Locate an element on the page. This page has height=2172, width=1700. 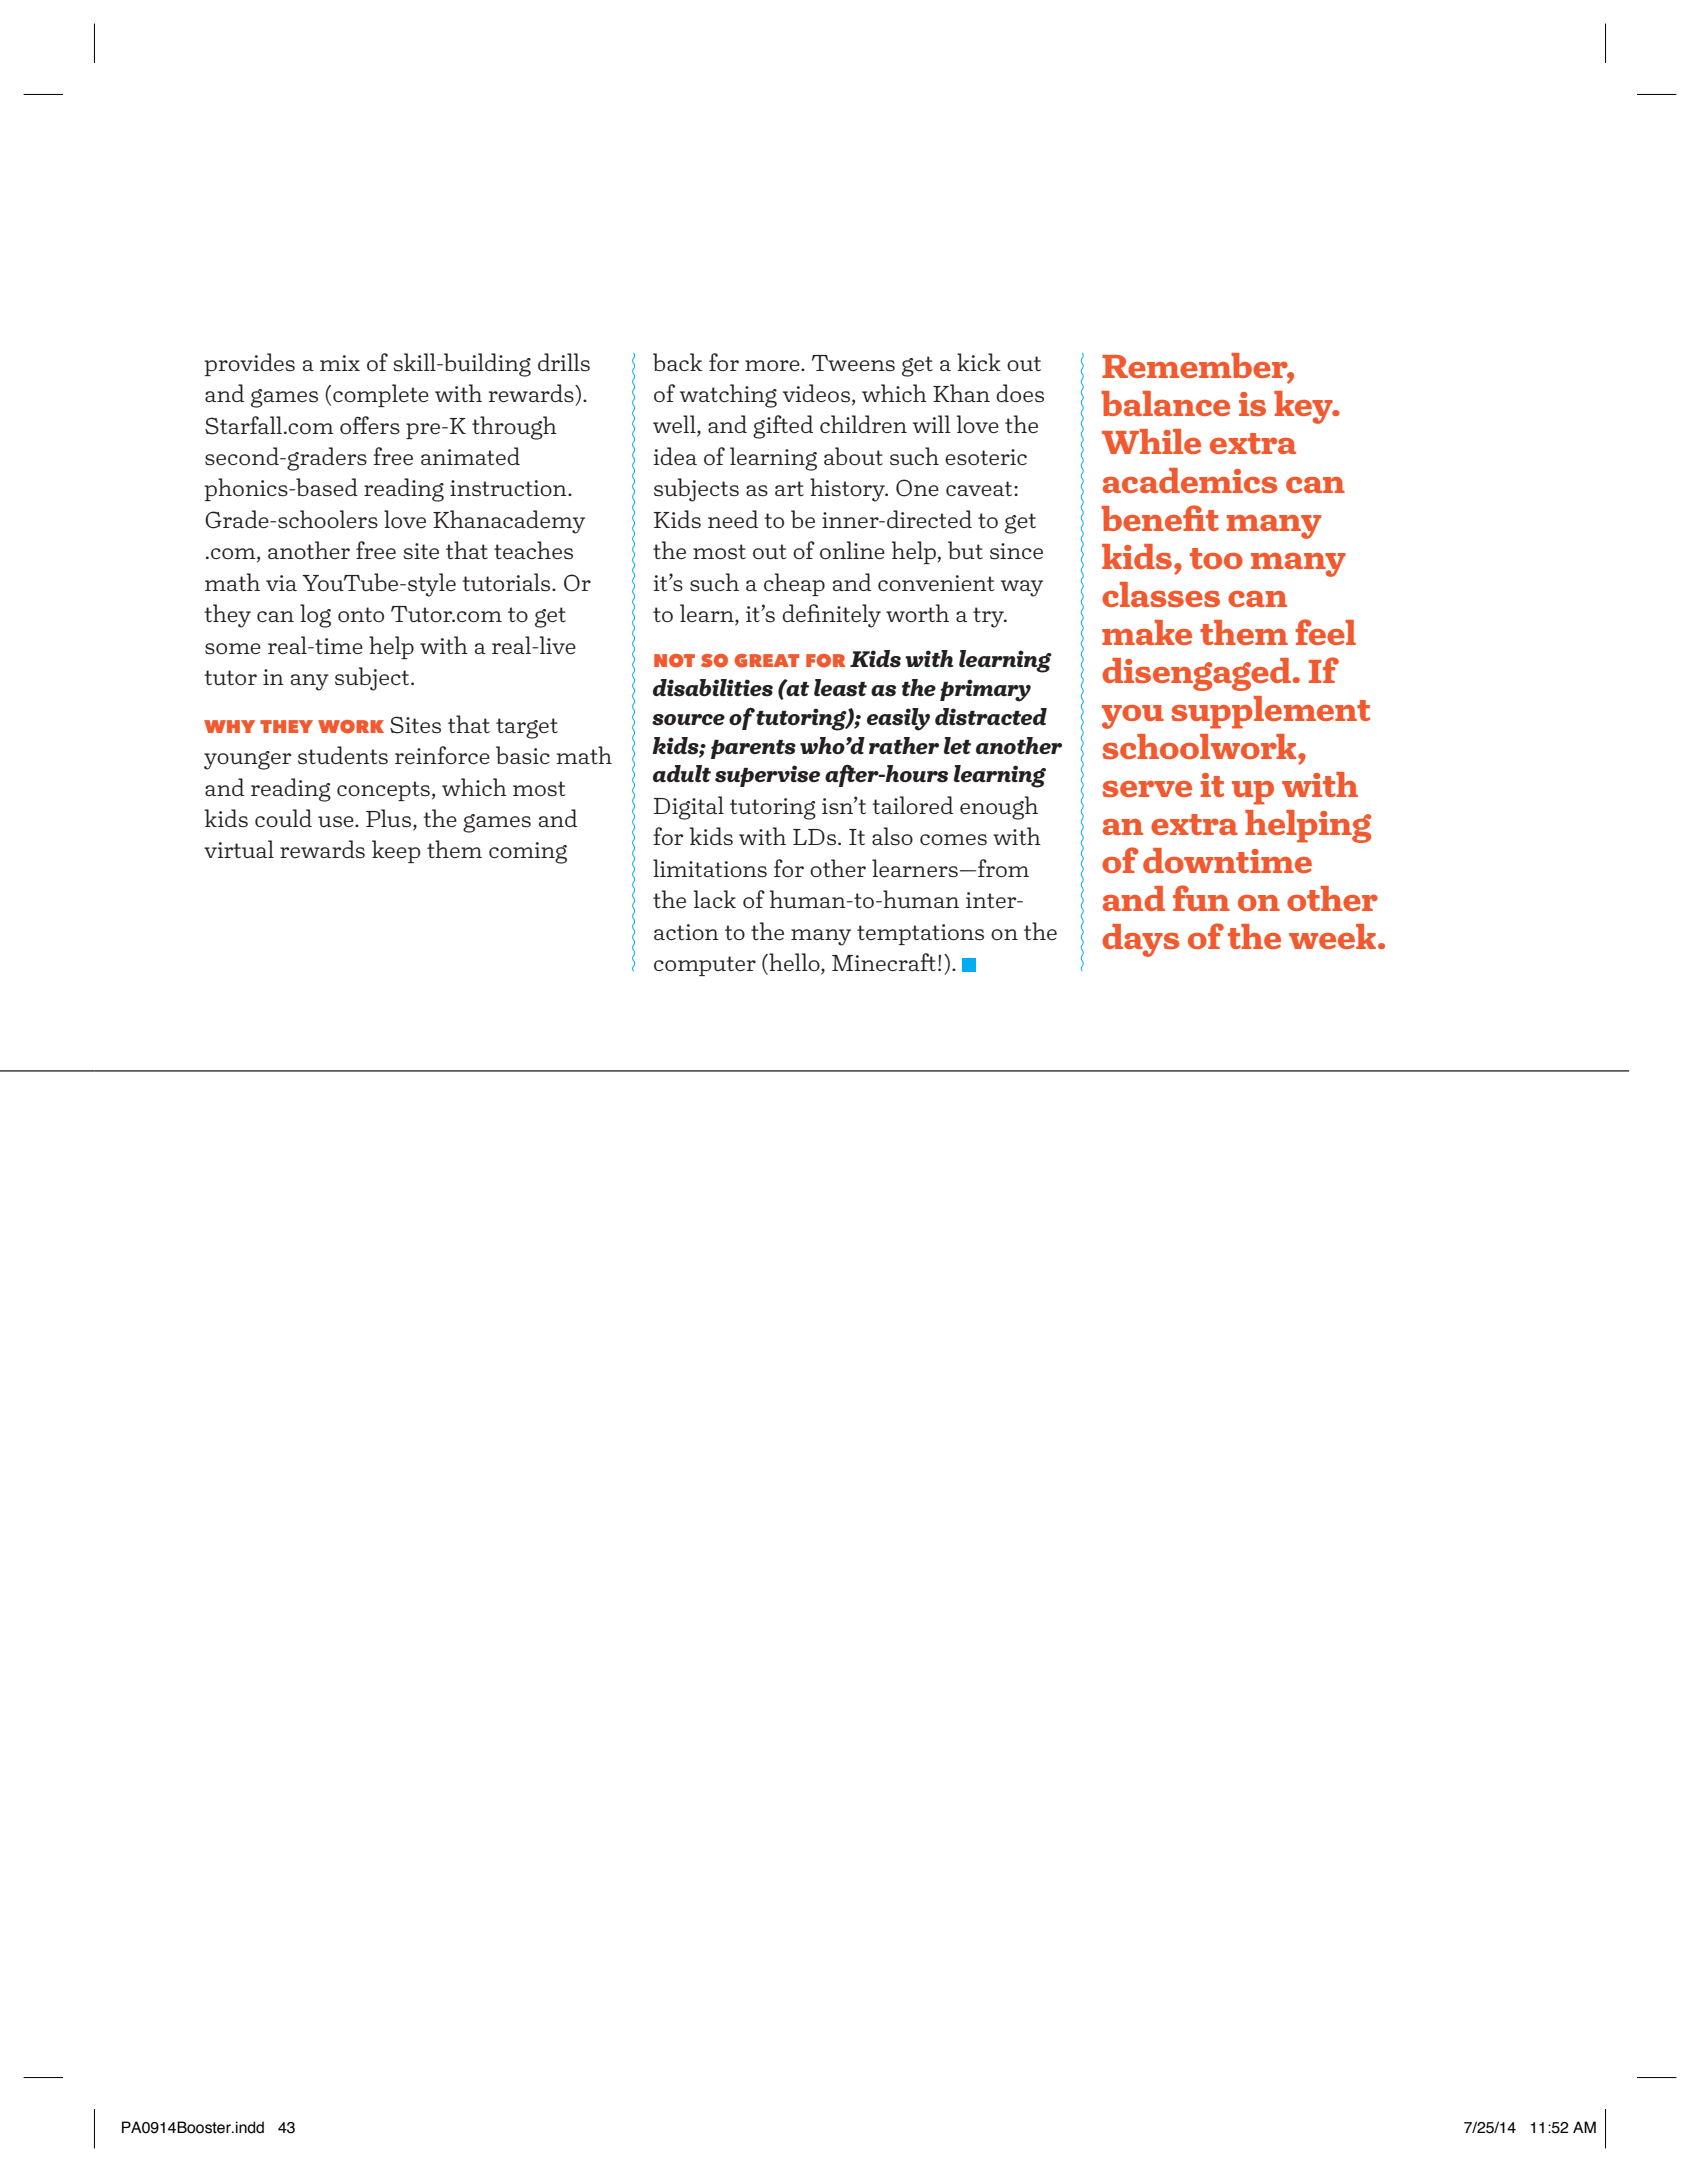
classes is located at coordinates (1161, 594).
